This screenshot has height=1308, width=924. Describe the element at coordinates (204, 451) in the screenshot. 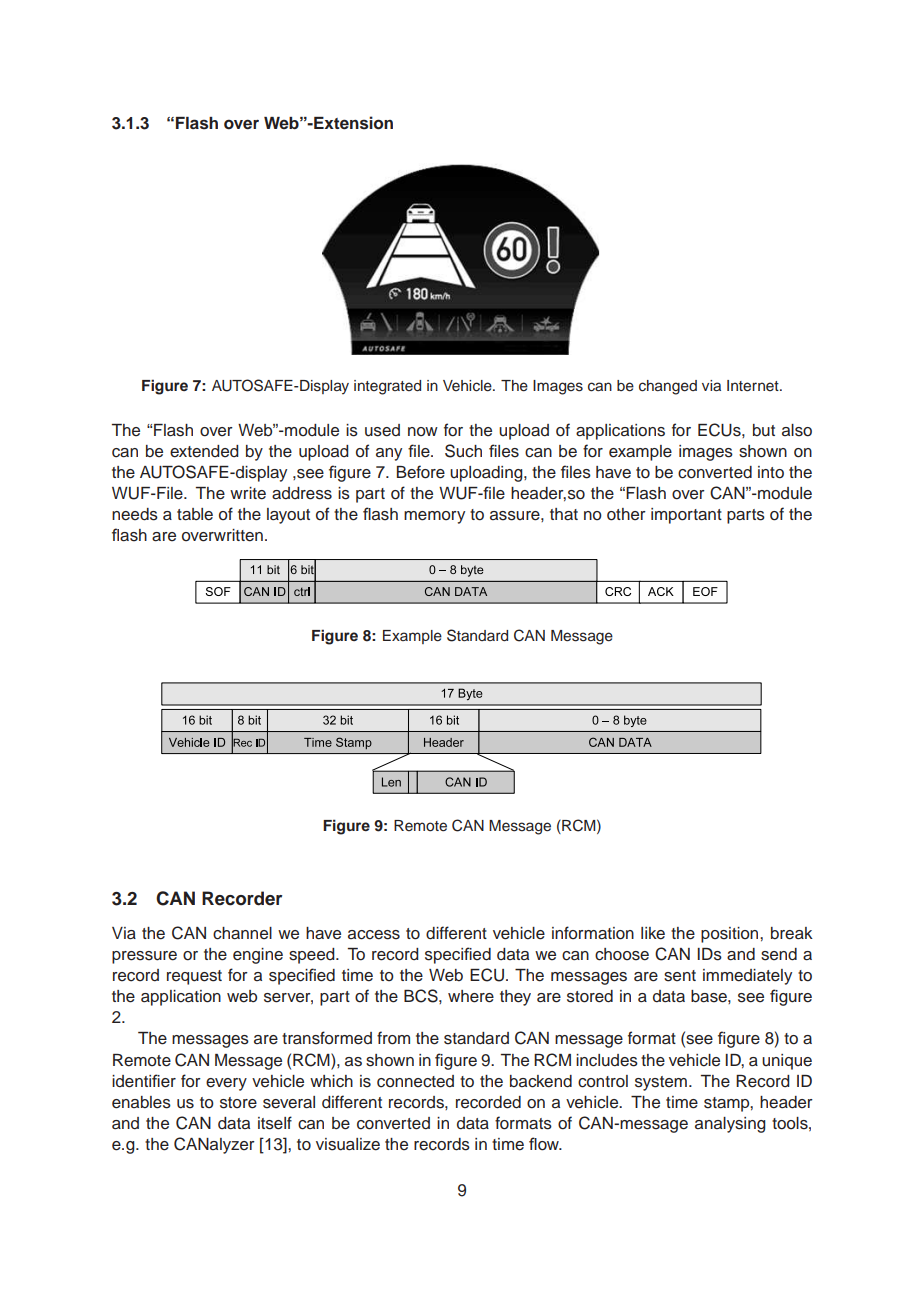

I see `extended` at that location.
